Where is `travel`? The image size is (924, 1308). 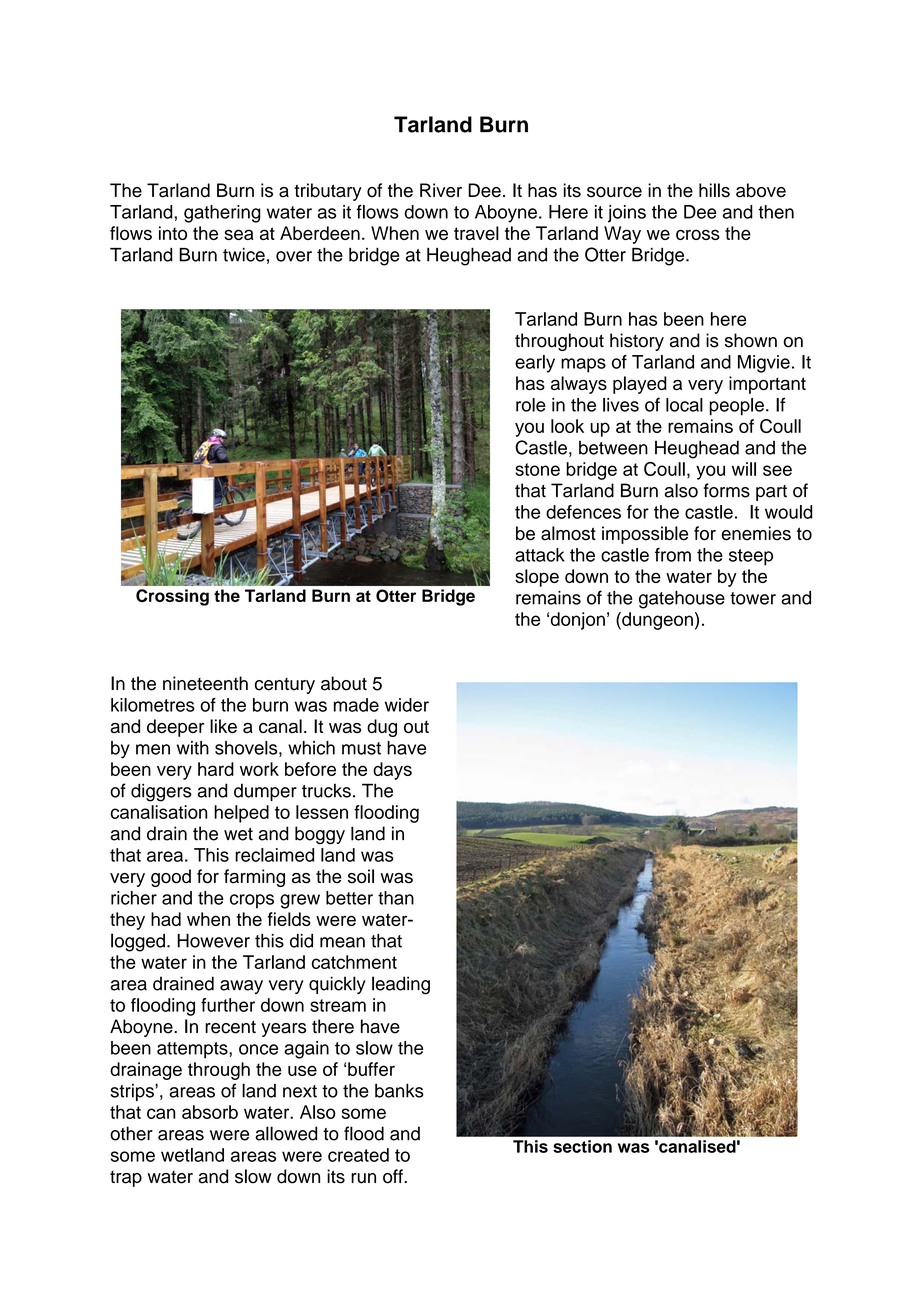
travel is located at coordinates (476, 233).
